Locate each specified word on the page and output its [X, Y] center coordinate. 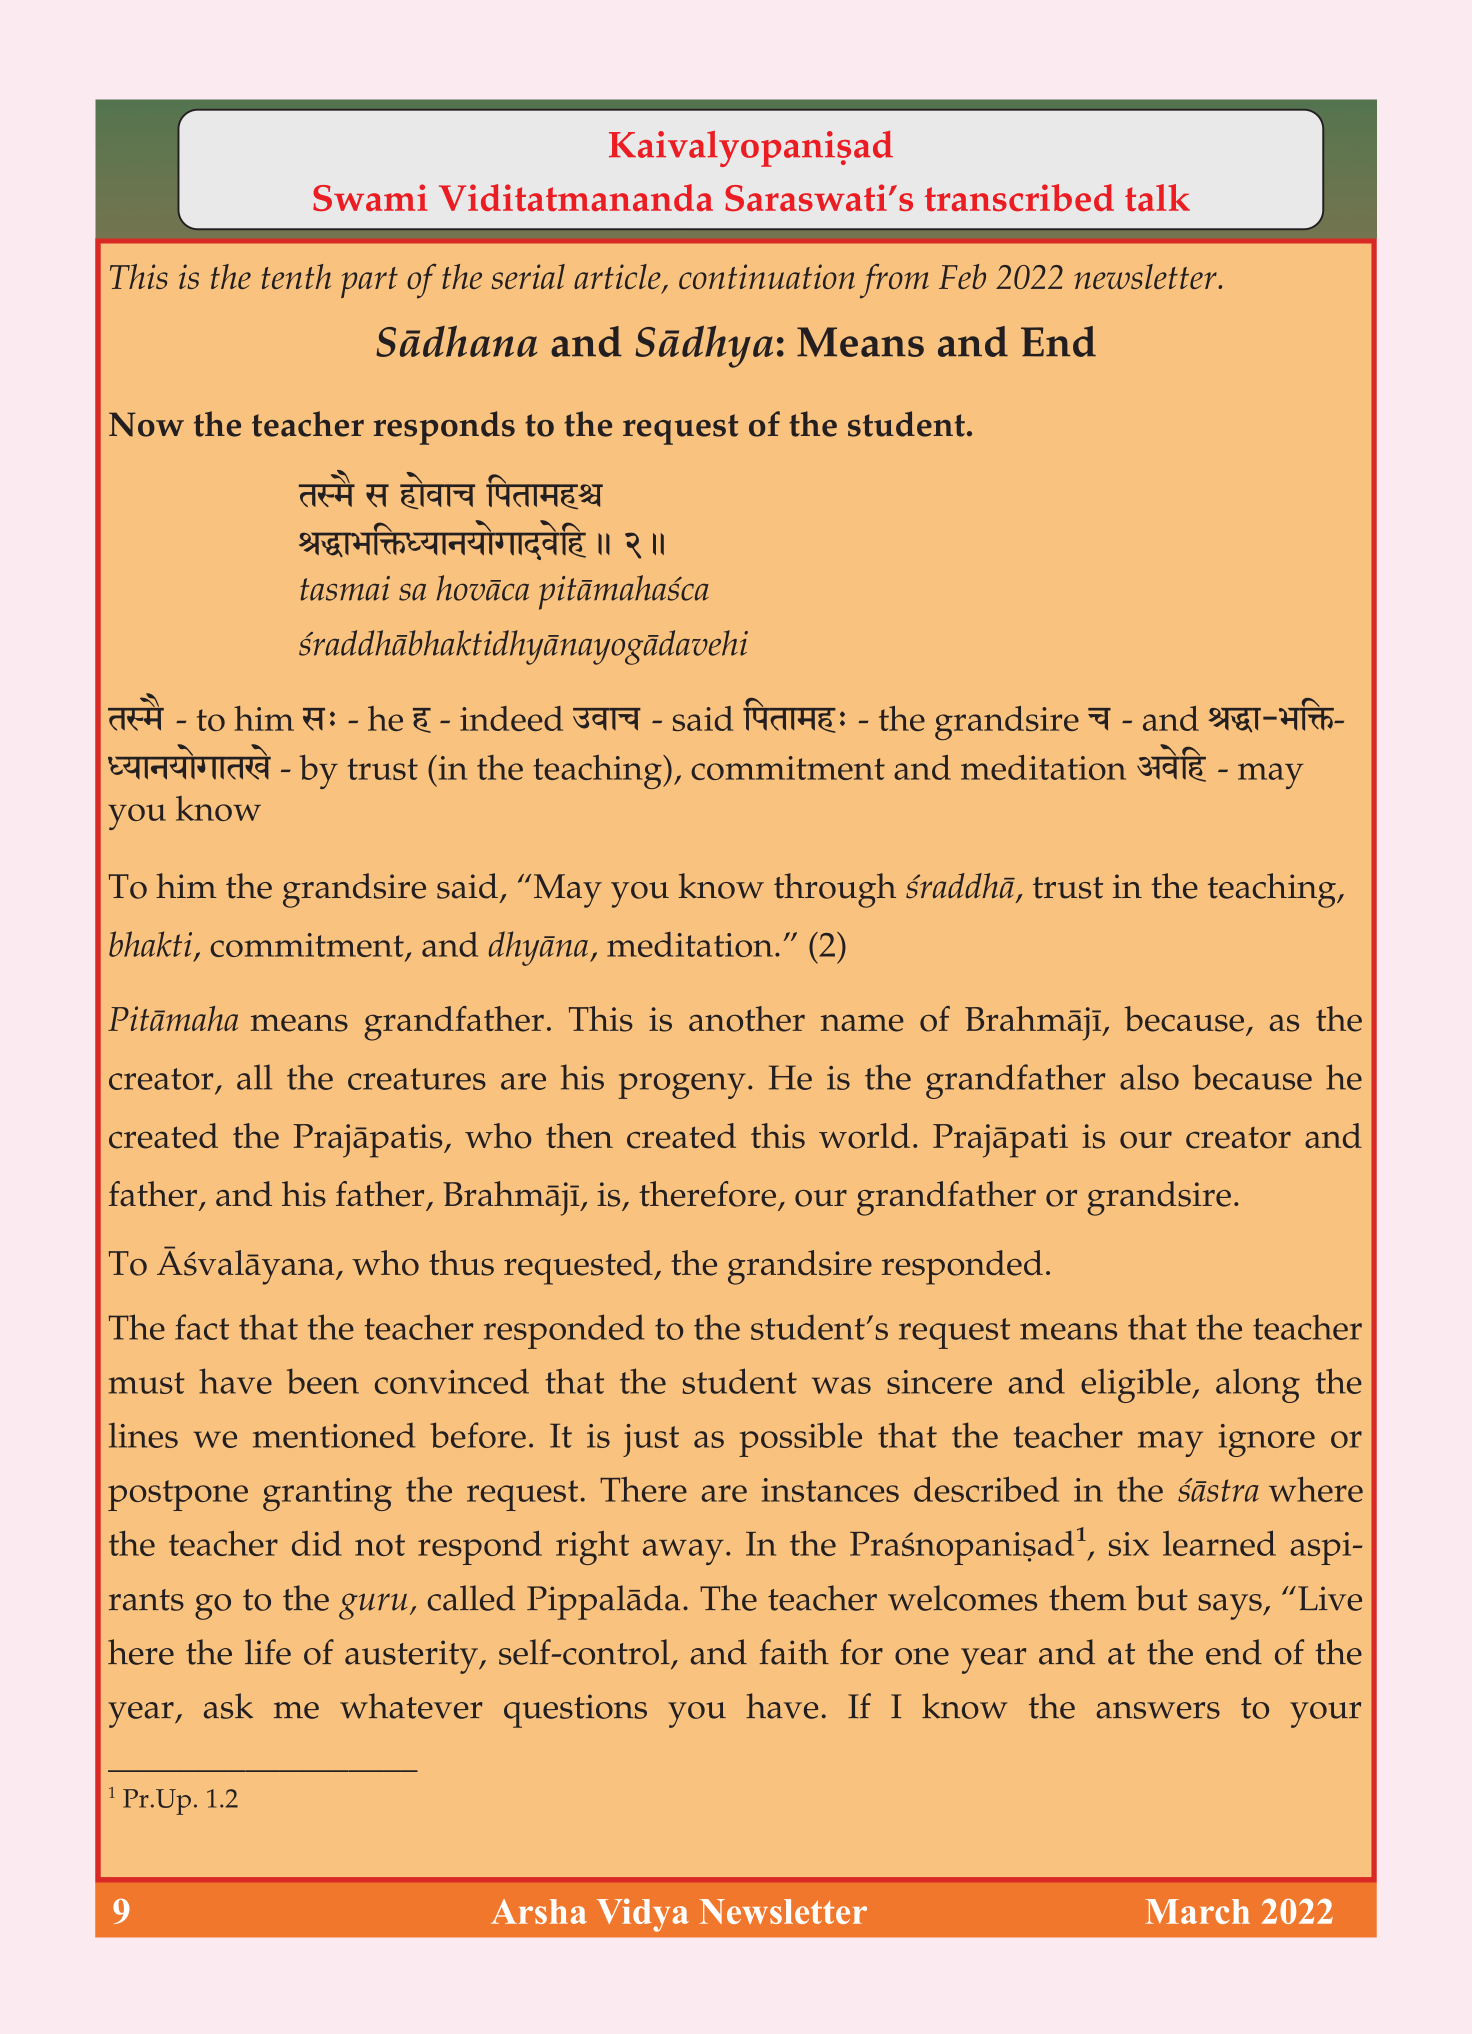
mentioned [334, 1435]
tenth [296, 276]
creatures [417, 1079]
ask [228, 1706]
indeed [511, 718]
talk [1157, 197]
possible [800, 1439]
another [747, 1019]
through [835, 890]
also [1149, 1077]
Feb [962, 276]
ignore [1267, 1440]
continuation [767, 276]
